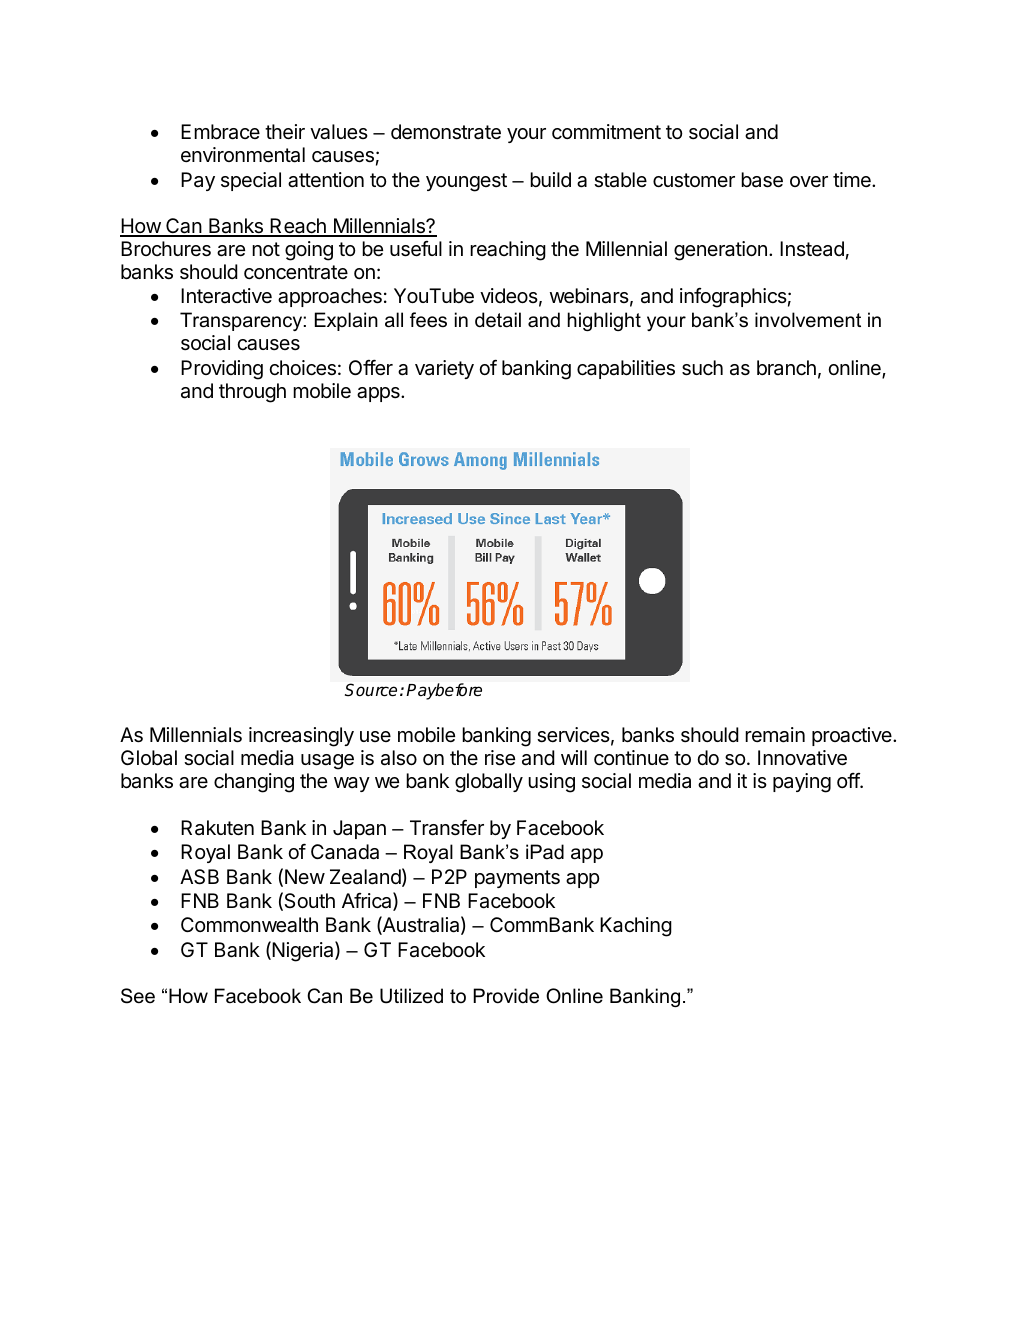 Image resolution: width=1020 pixels, height=1320 pixels. I want to click on variety, so click(444, 369).
